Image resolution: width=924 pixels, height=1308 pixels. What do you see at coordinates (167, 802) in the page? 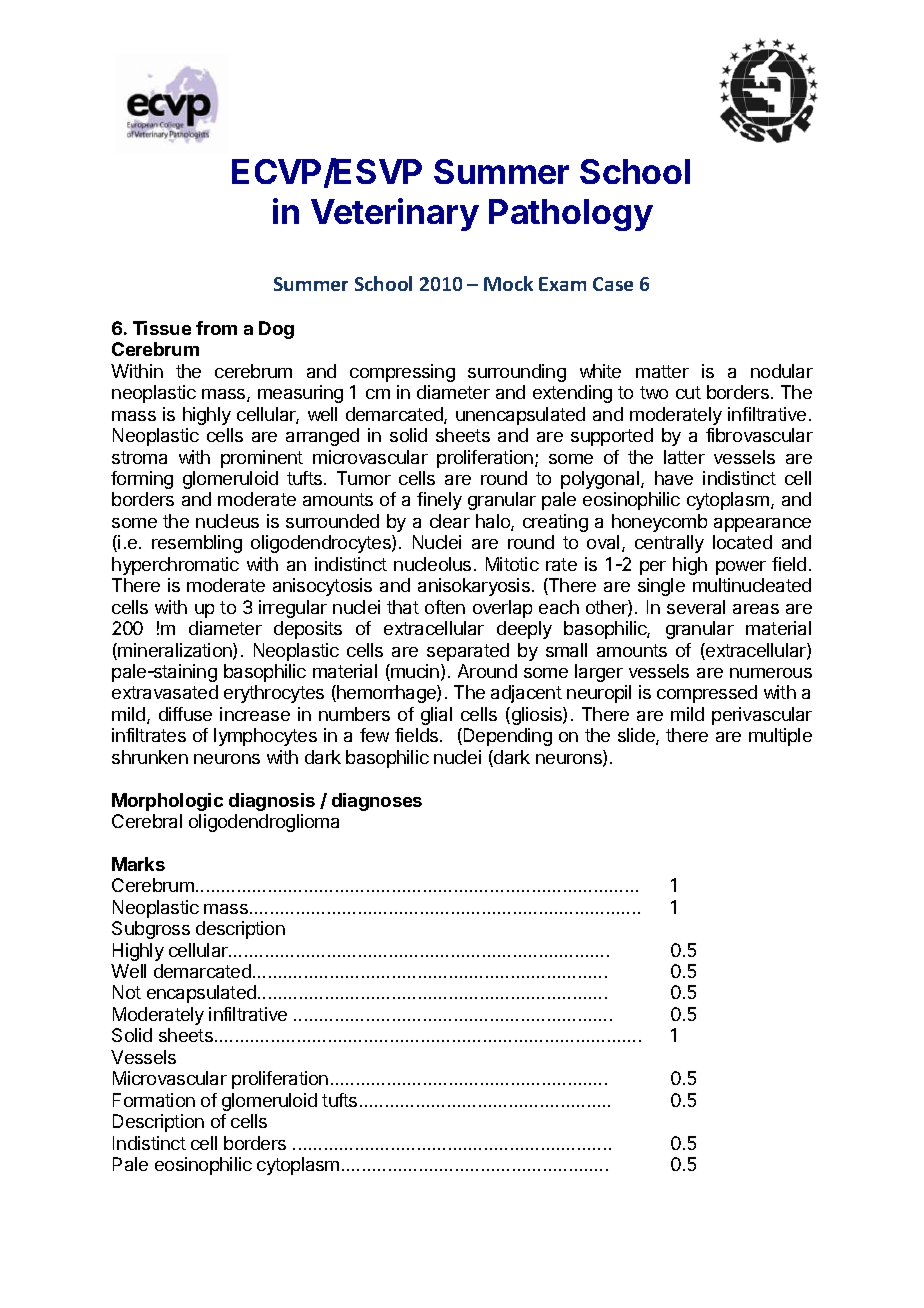
I see `Morphologic` at bounding box center [167, 802].
